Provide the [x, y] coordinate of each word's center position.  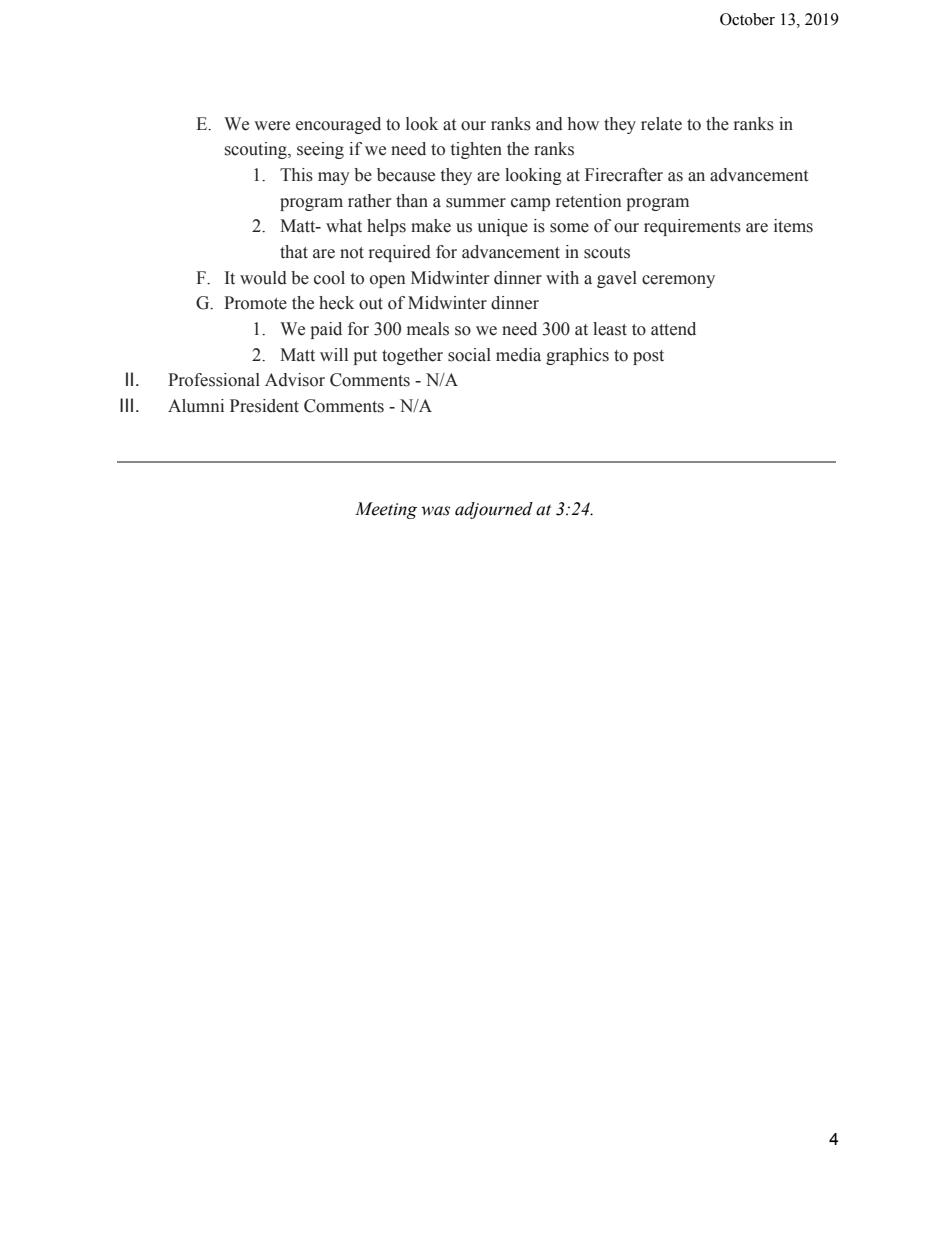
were [272, 126]
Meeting [386, 510]
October [747, 19]
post [648, 357]
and [549, 124]
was [435, 511]
